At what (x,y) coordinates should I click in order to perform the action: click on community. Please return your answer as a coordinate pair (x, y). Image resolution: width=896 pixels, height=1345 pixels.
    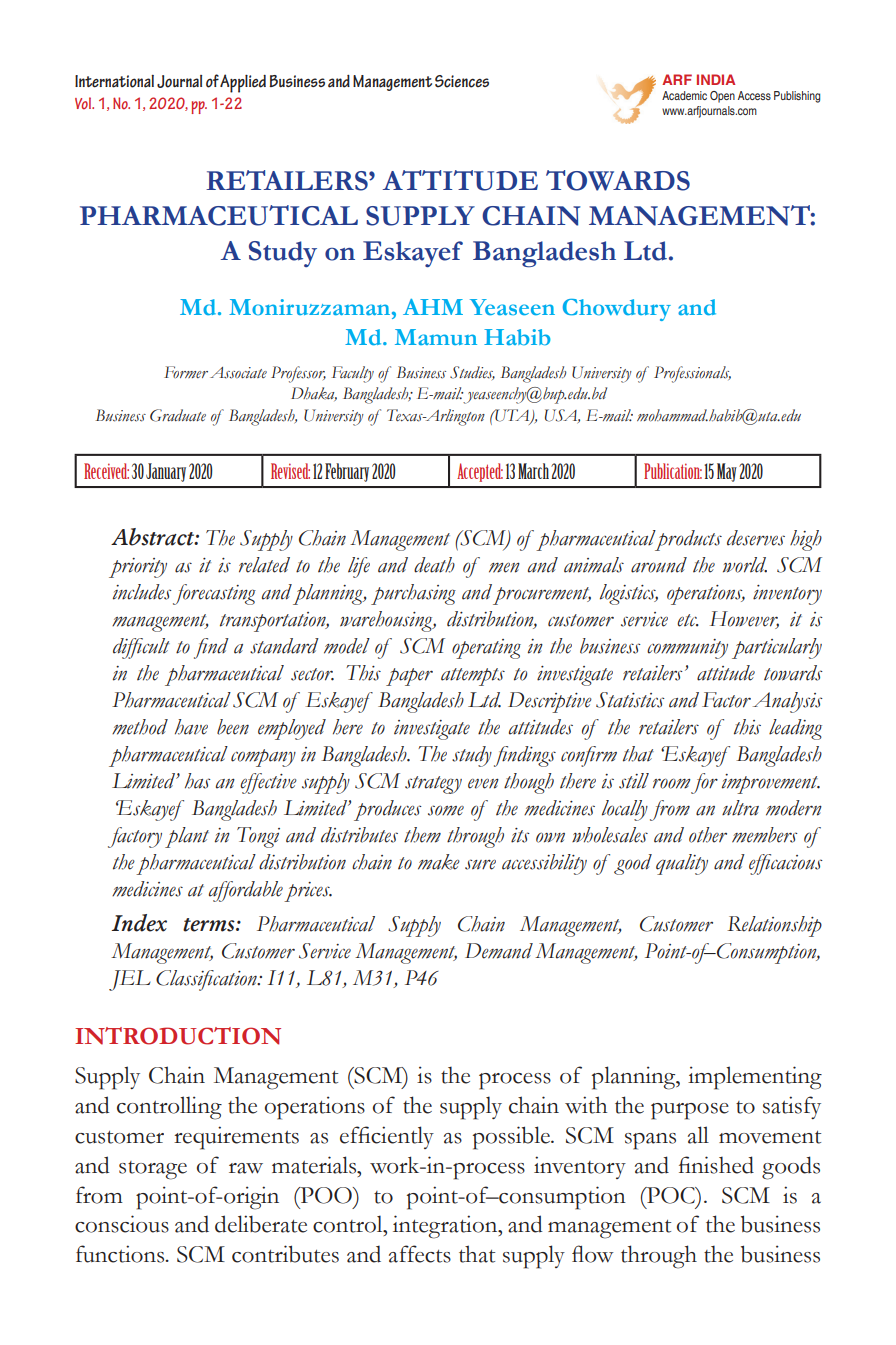
    Looking at the image, I should click on (687, 649).
